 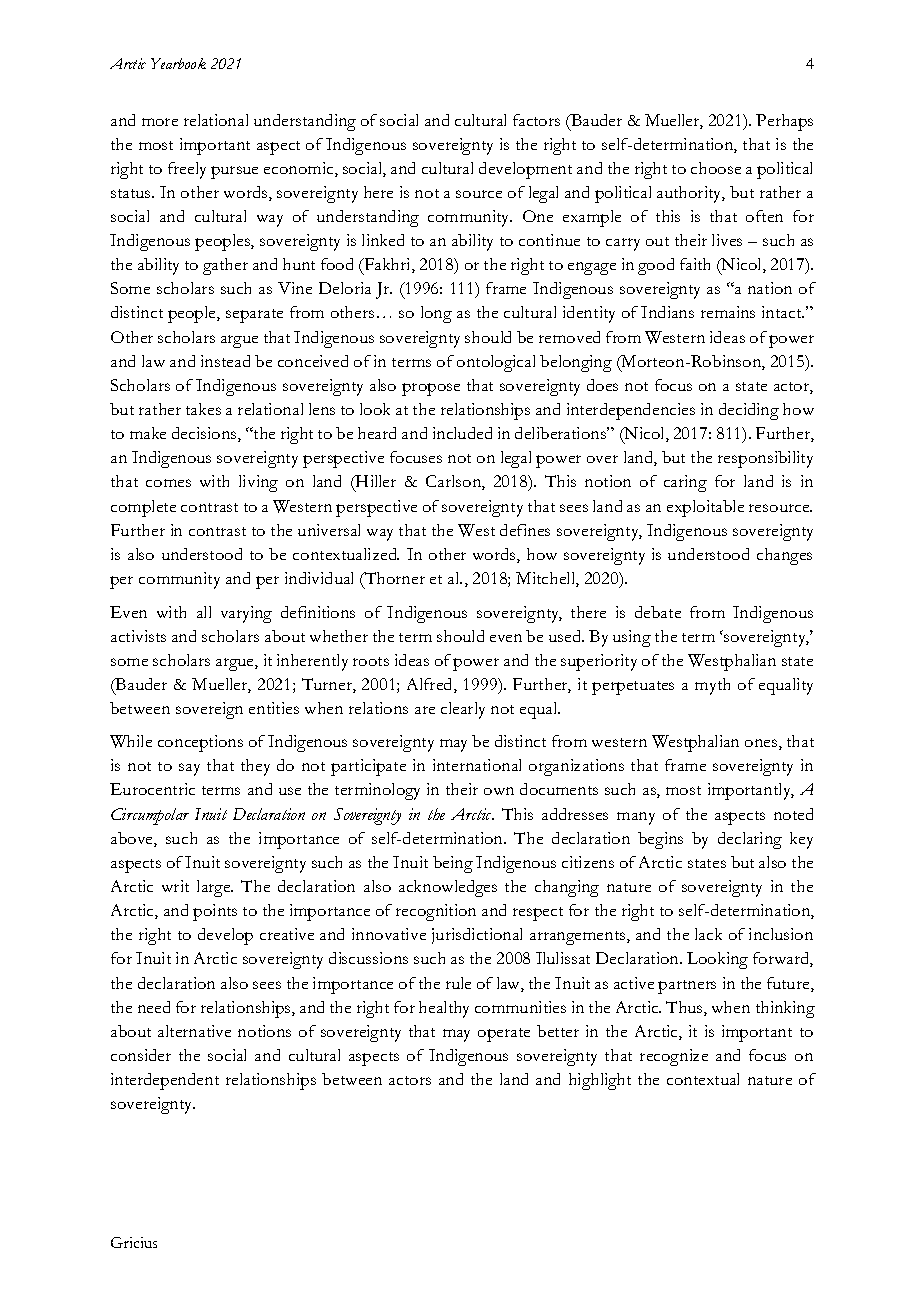 I want to click on all, so click(x=204, y=612).
